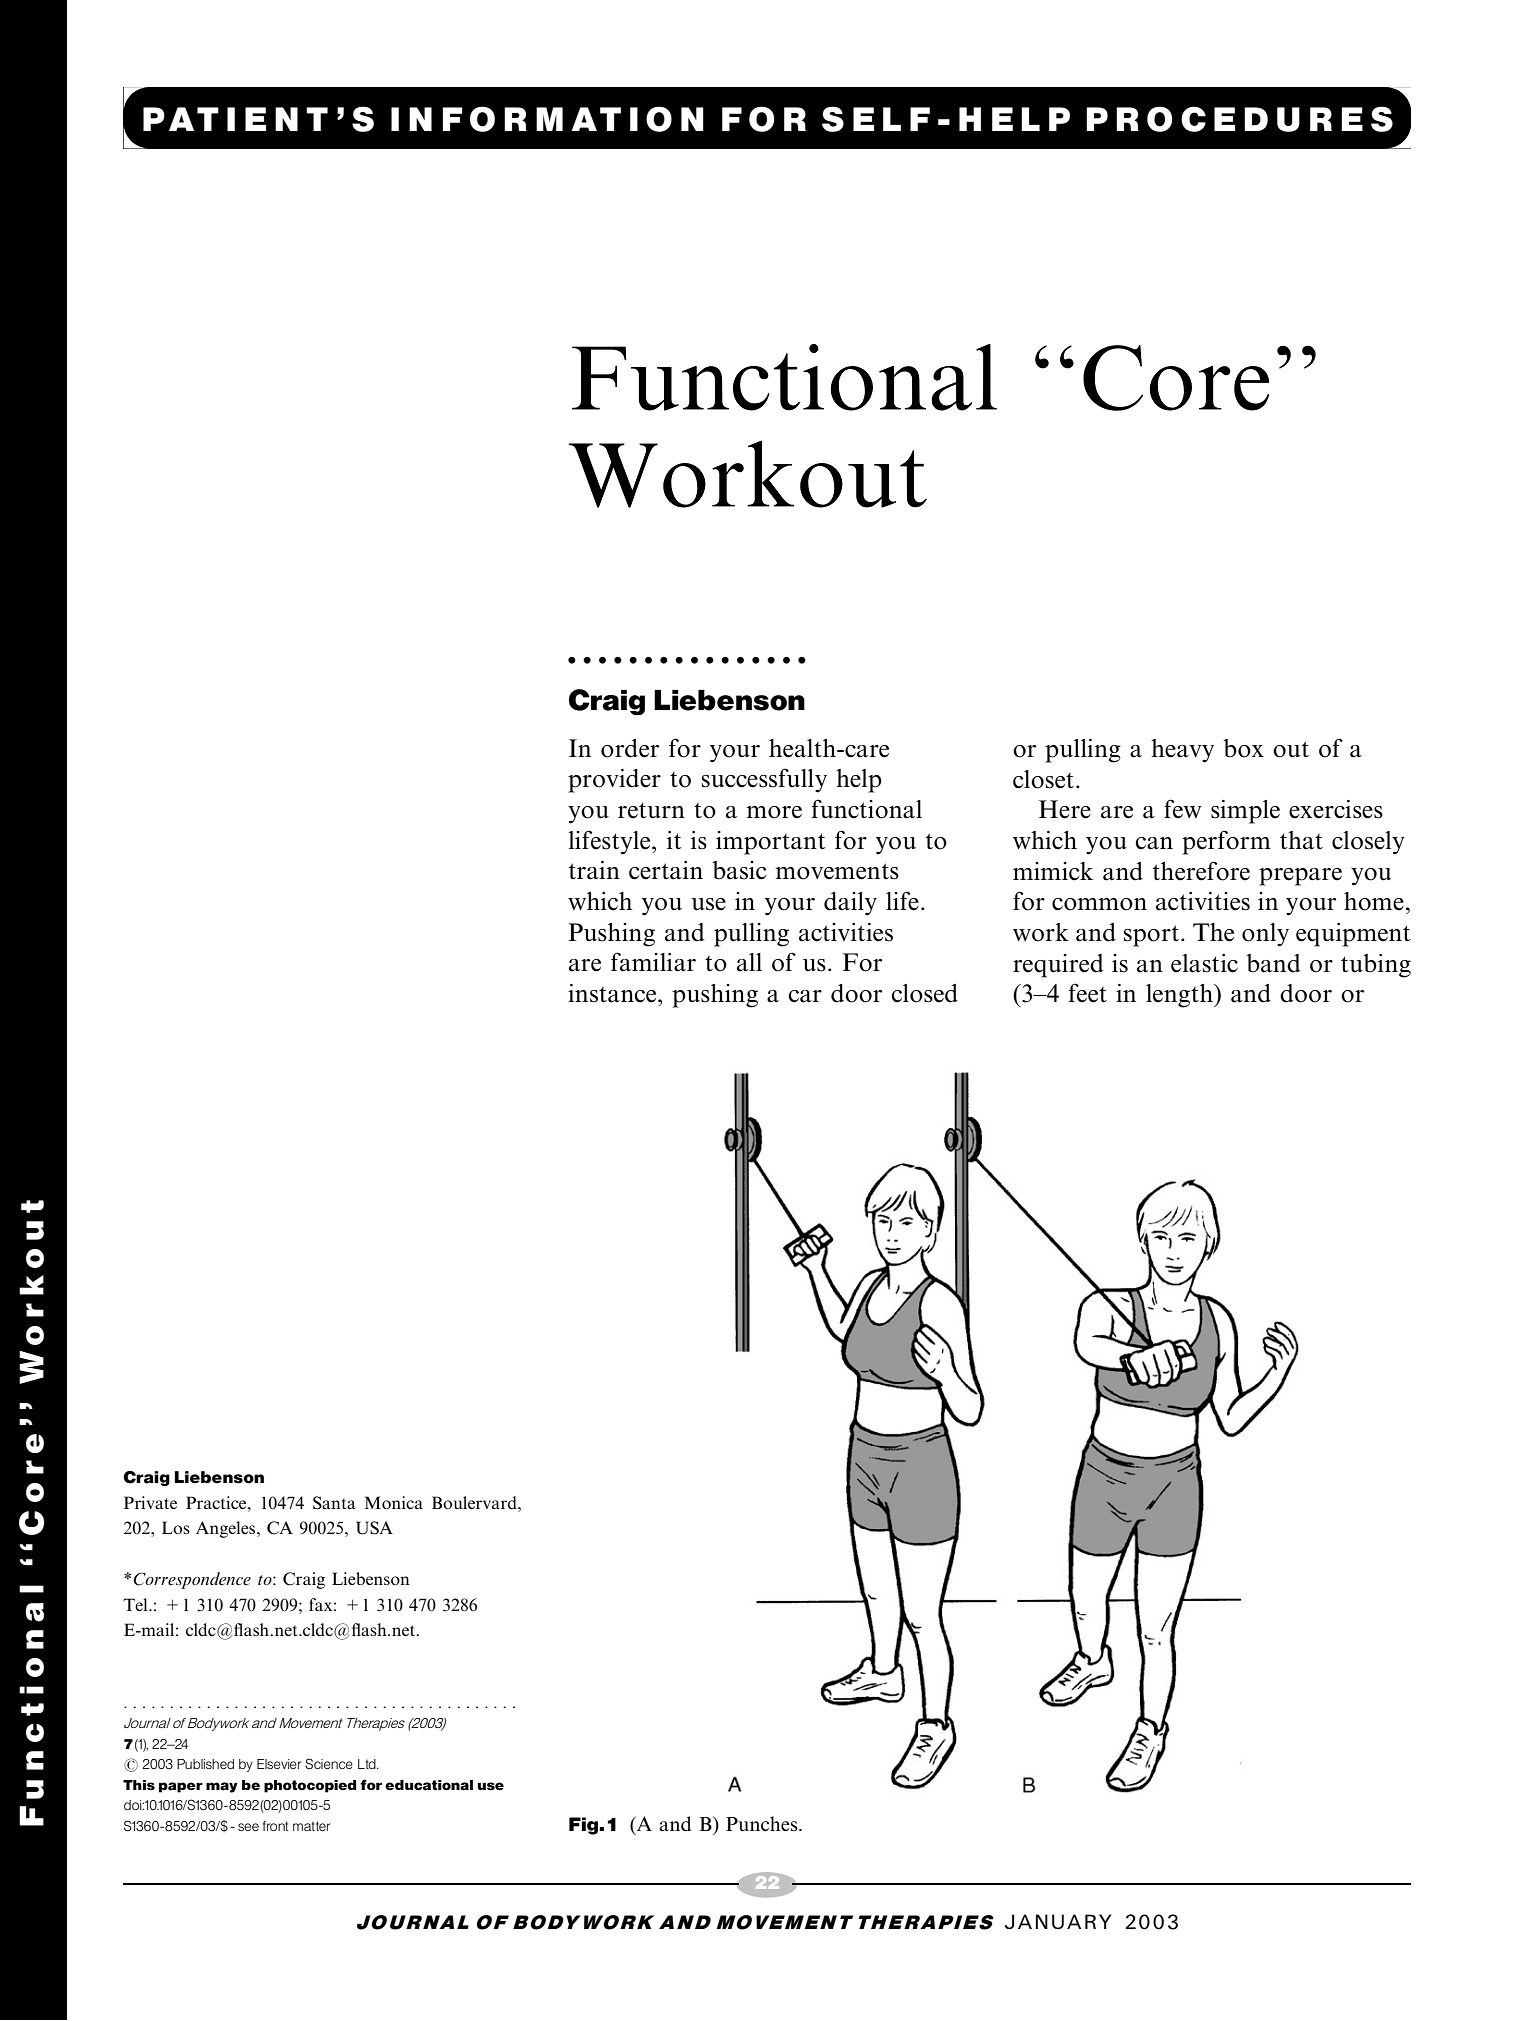 The width and height of the page is (1526, 2021). What do you see at coordinates (394, 1502) in the page?
I see `Monica` at bounding box center [394, 1502].
